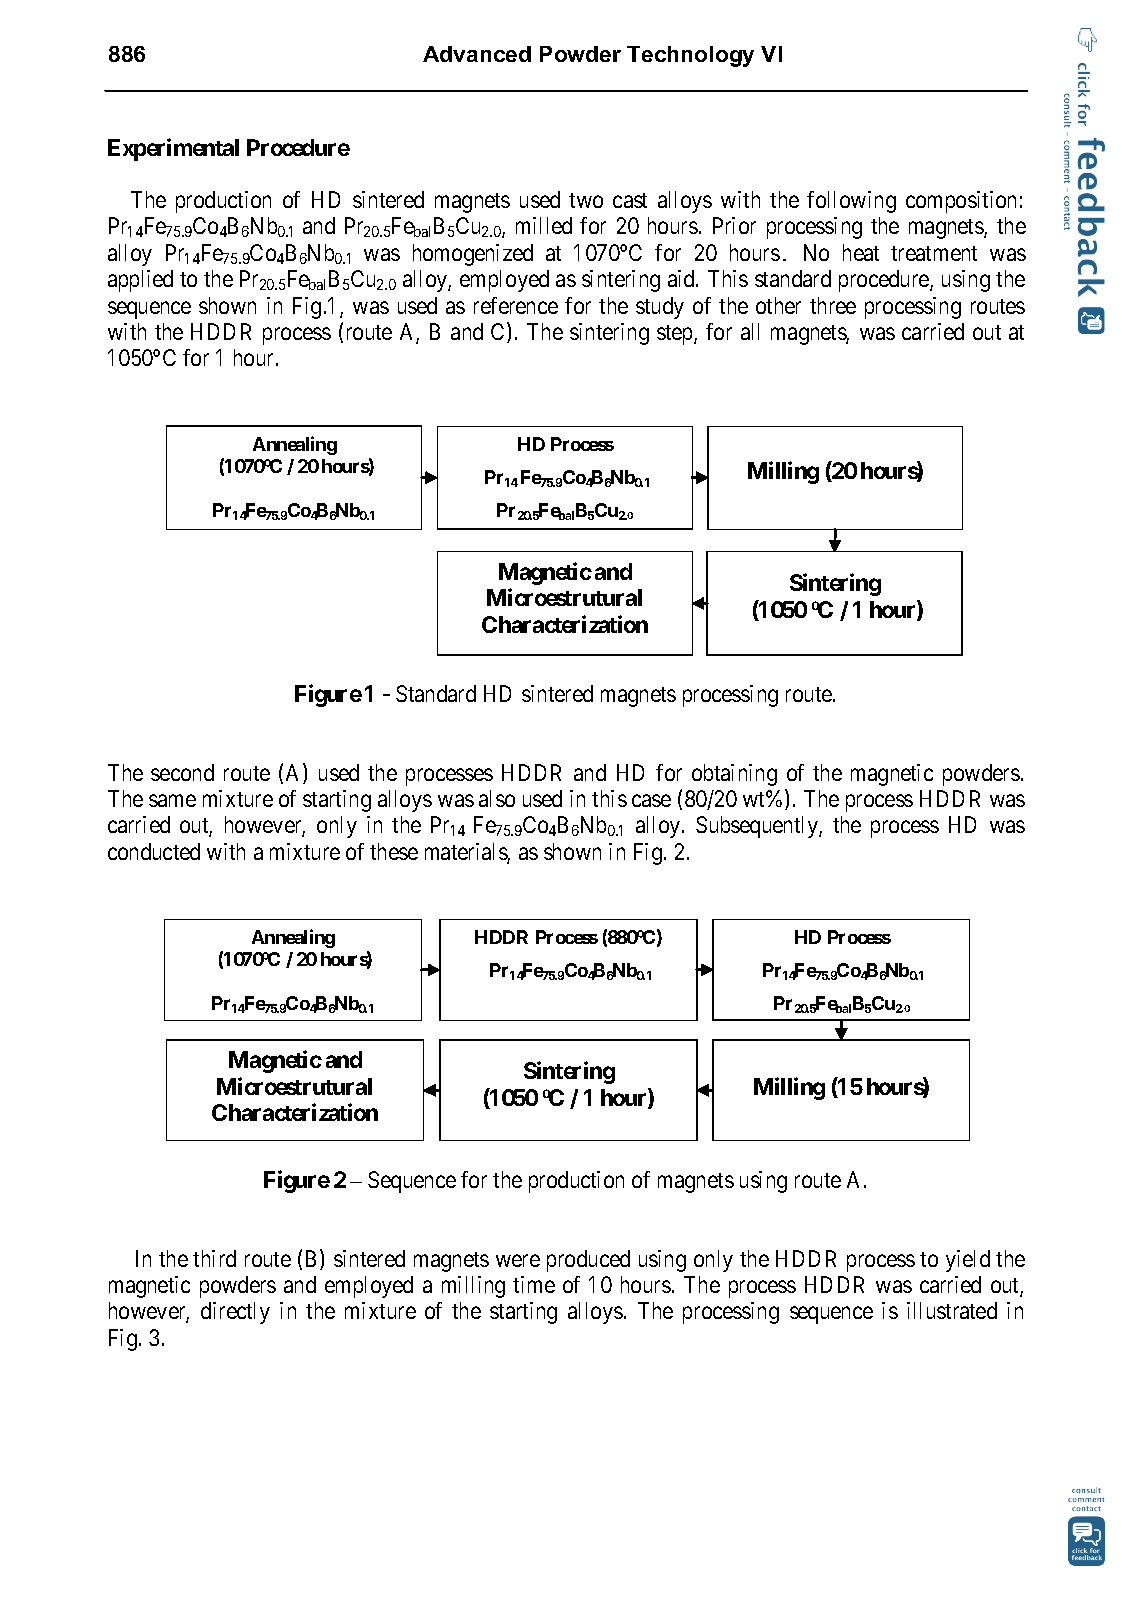 The width and height of the screenshot is (1133, 1604). Describe the element at coordinates (140, 281) in the screenshot. I see `applied` at that location.
